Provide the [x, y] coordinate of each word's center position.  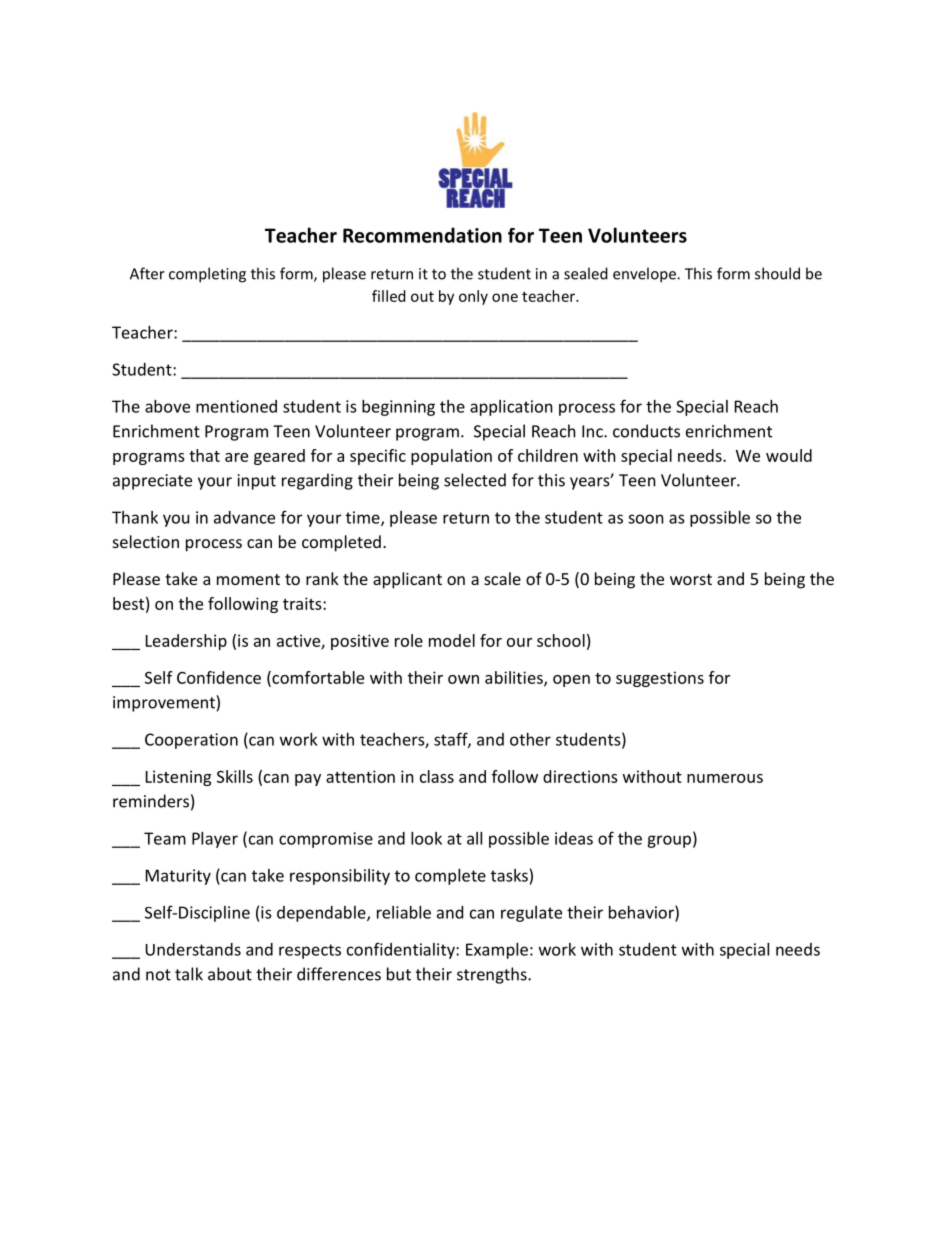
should [777, 273]
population [451, 457]
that [204, 455]
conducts [646, 431]
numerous [725, 778]
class [437, 776]
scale [502, 578]
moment [248, 579]
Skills [235, 776]
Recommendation [422, 235]
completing [207, 275]
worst [691, 579]
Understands [193, 949]
